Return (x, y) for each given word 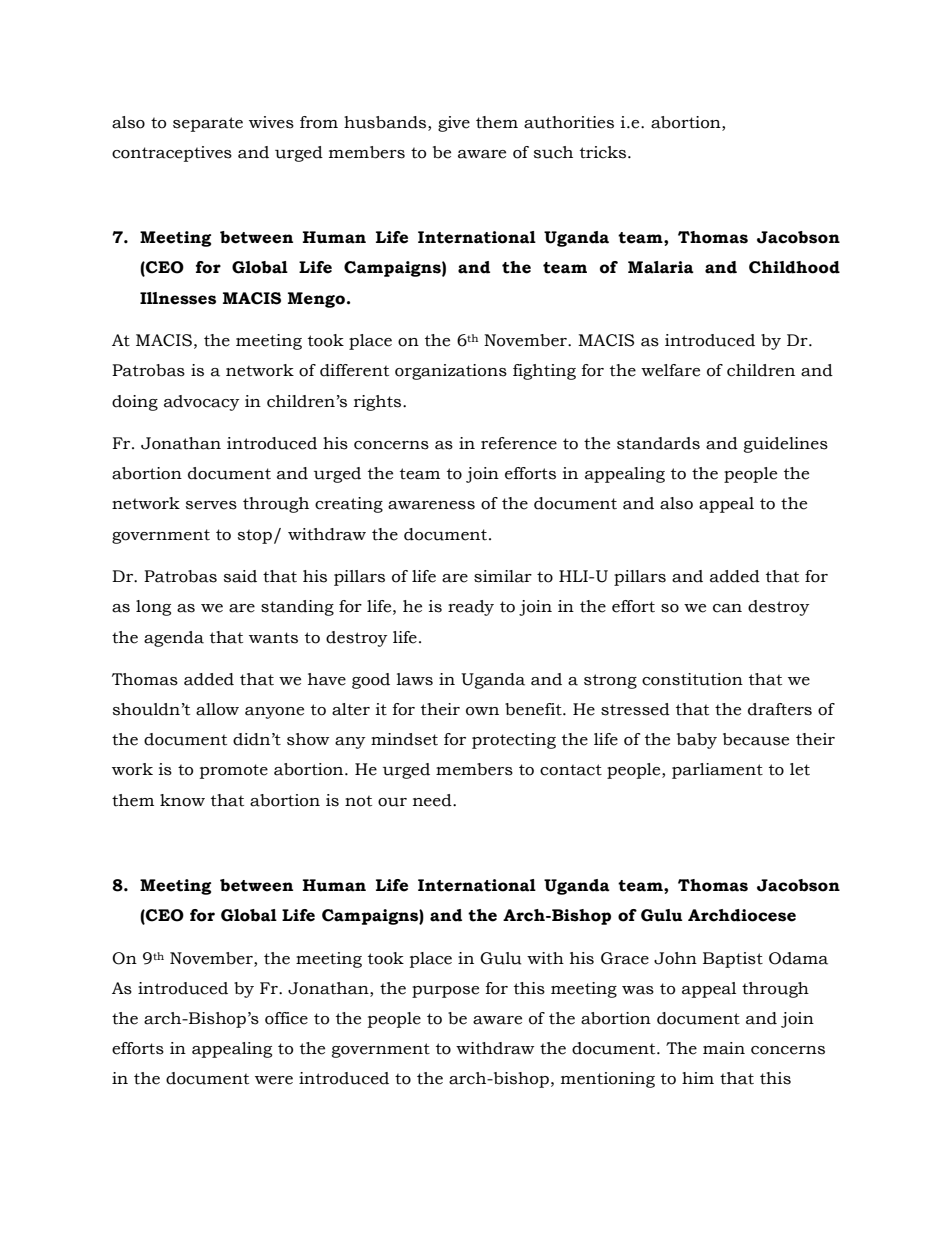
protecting (514, 741)
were (274, 1080)
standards (658, 443)
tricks (603, 152)
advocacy (202, 403)
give (454, 124)
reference (519, 443)
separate (208, 124)
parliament (717, 771)
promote (234, 771)
